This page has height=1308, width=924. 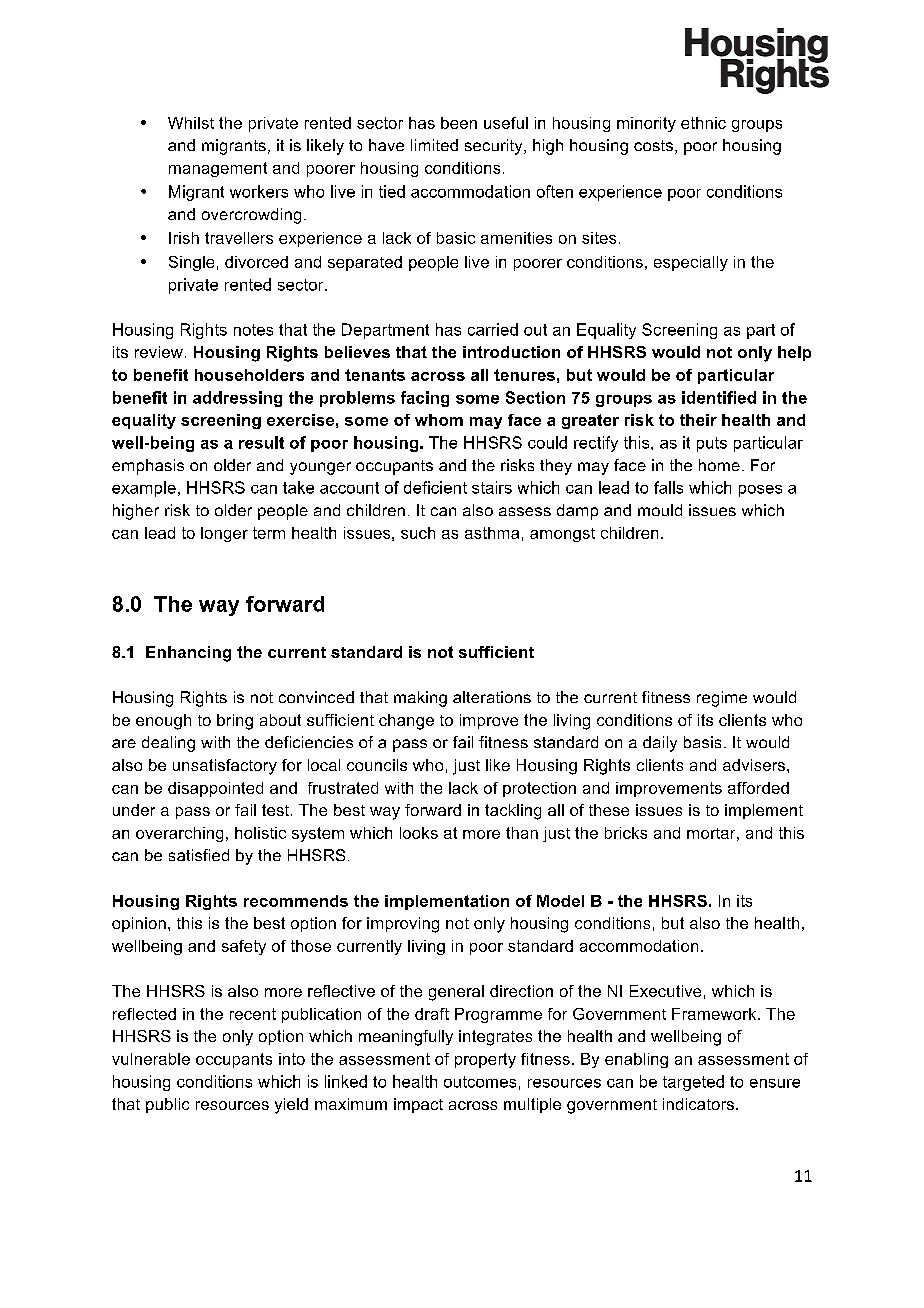 What do you see at coordinates (492, 533) in the page?
I see `asthma` at bounding box center [492, 533].
